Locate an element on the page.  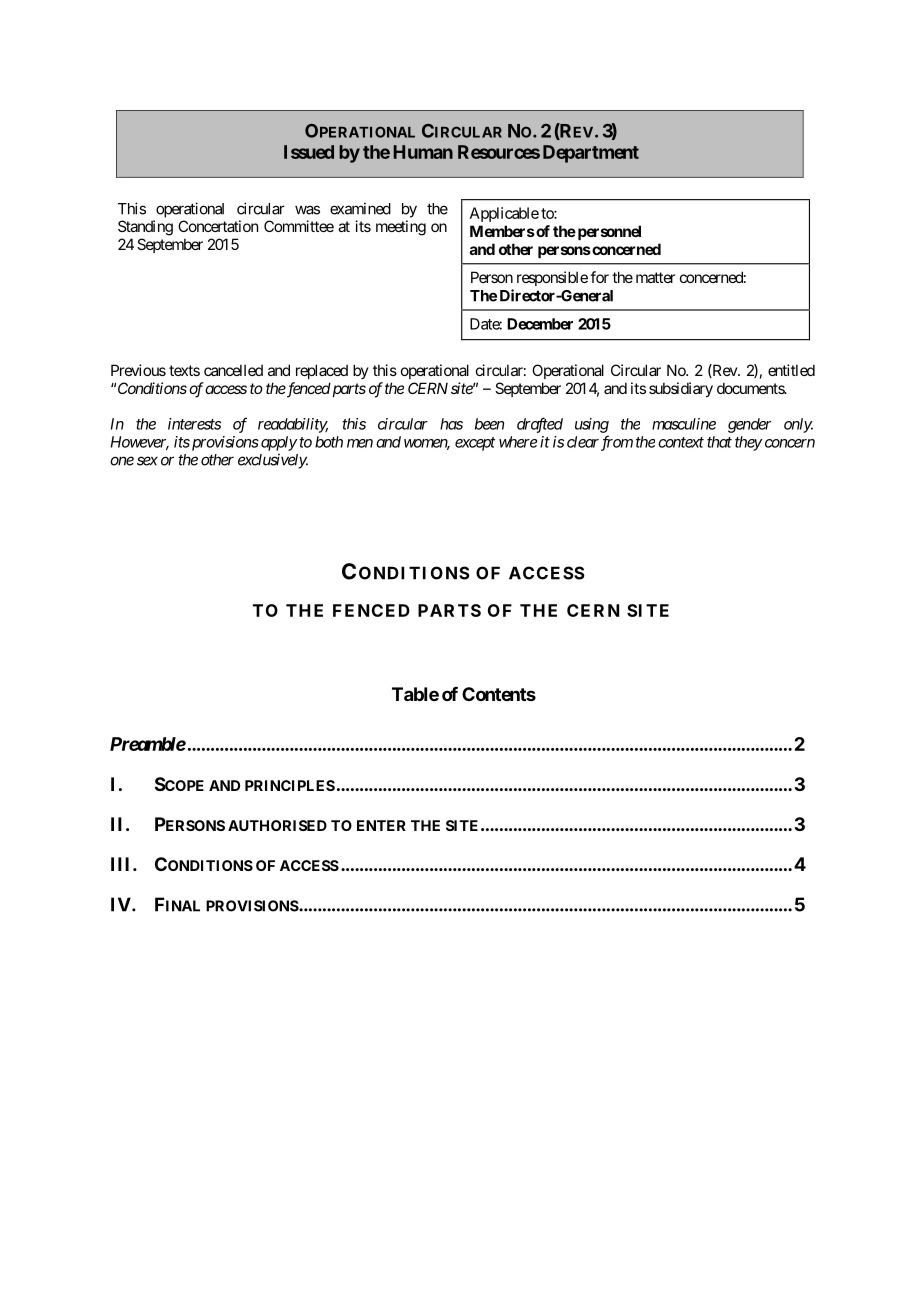
Department is located at coordinates (591, 154).
